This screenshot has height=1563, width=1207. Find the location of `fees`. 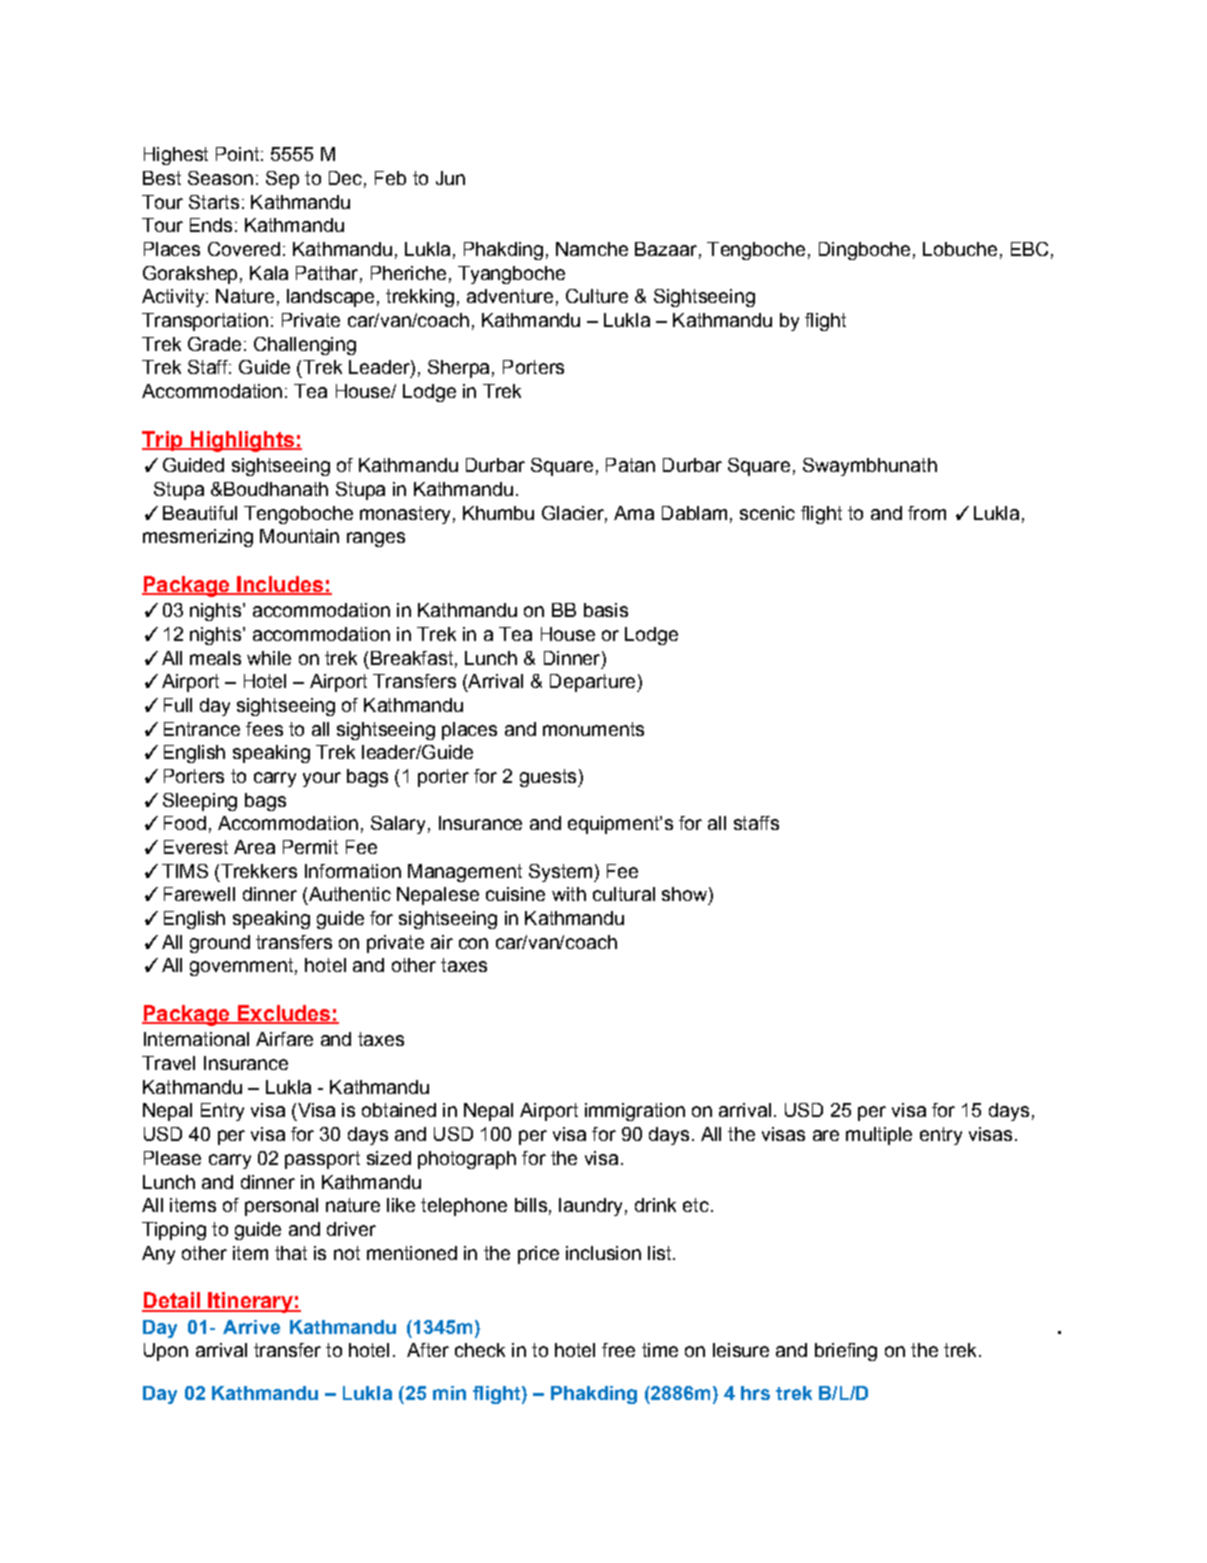

fees is located at coordinates (264, 729).
